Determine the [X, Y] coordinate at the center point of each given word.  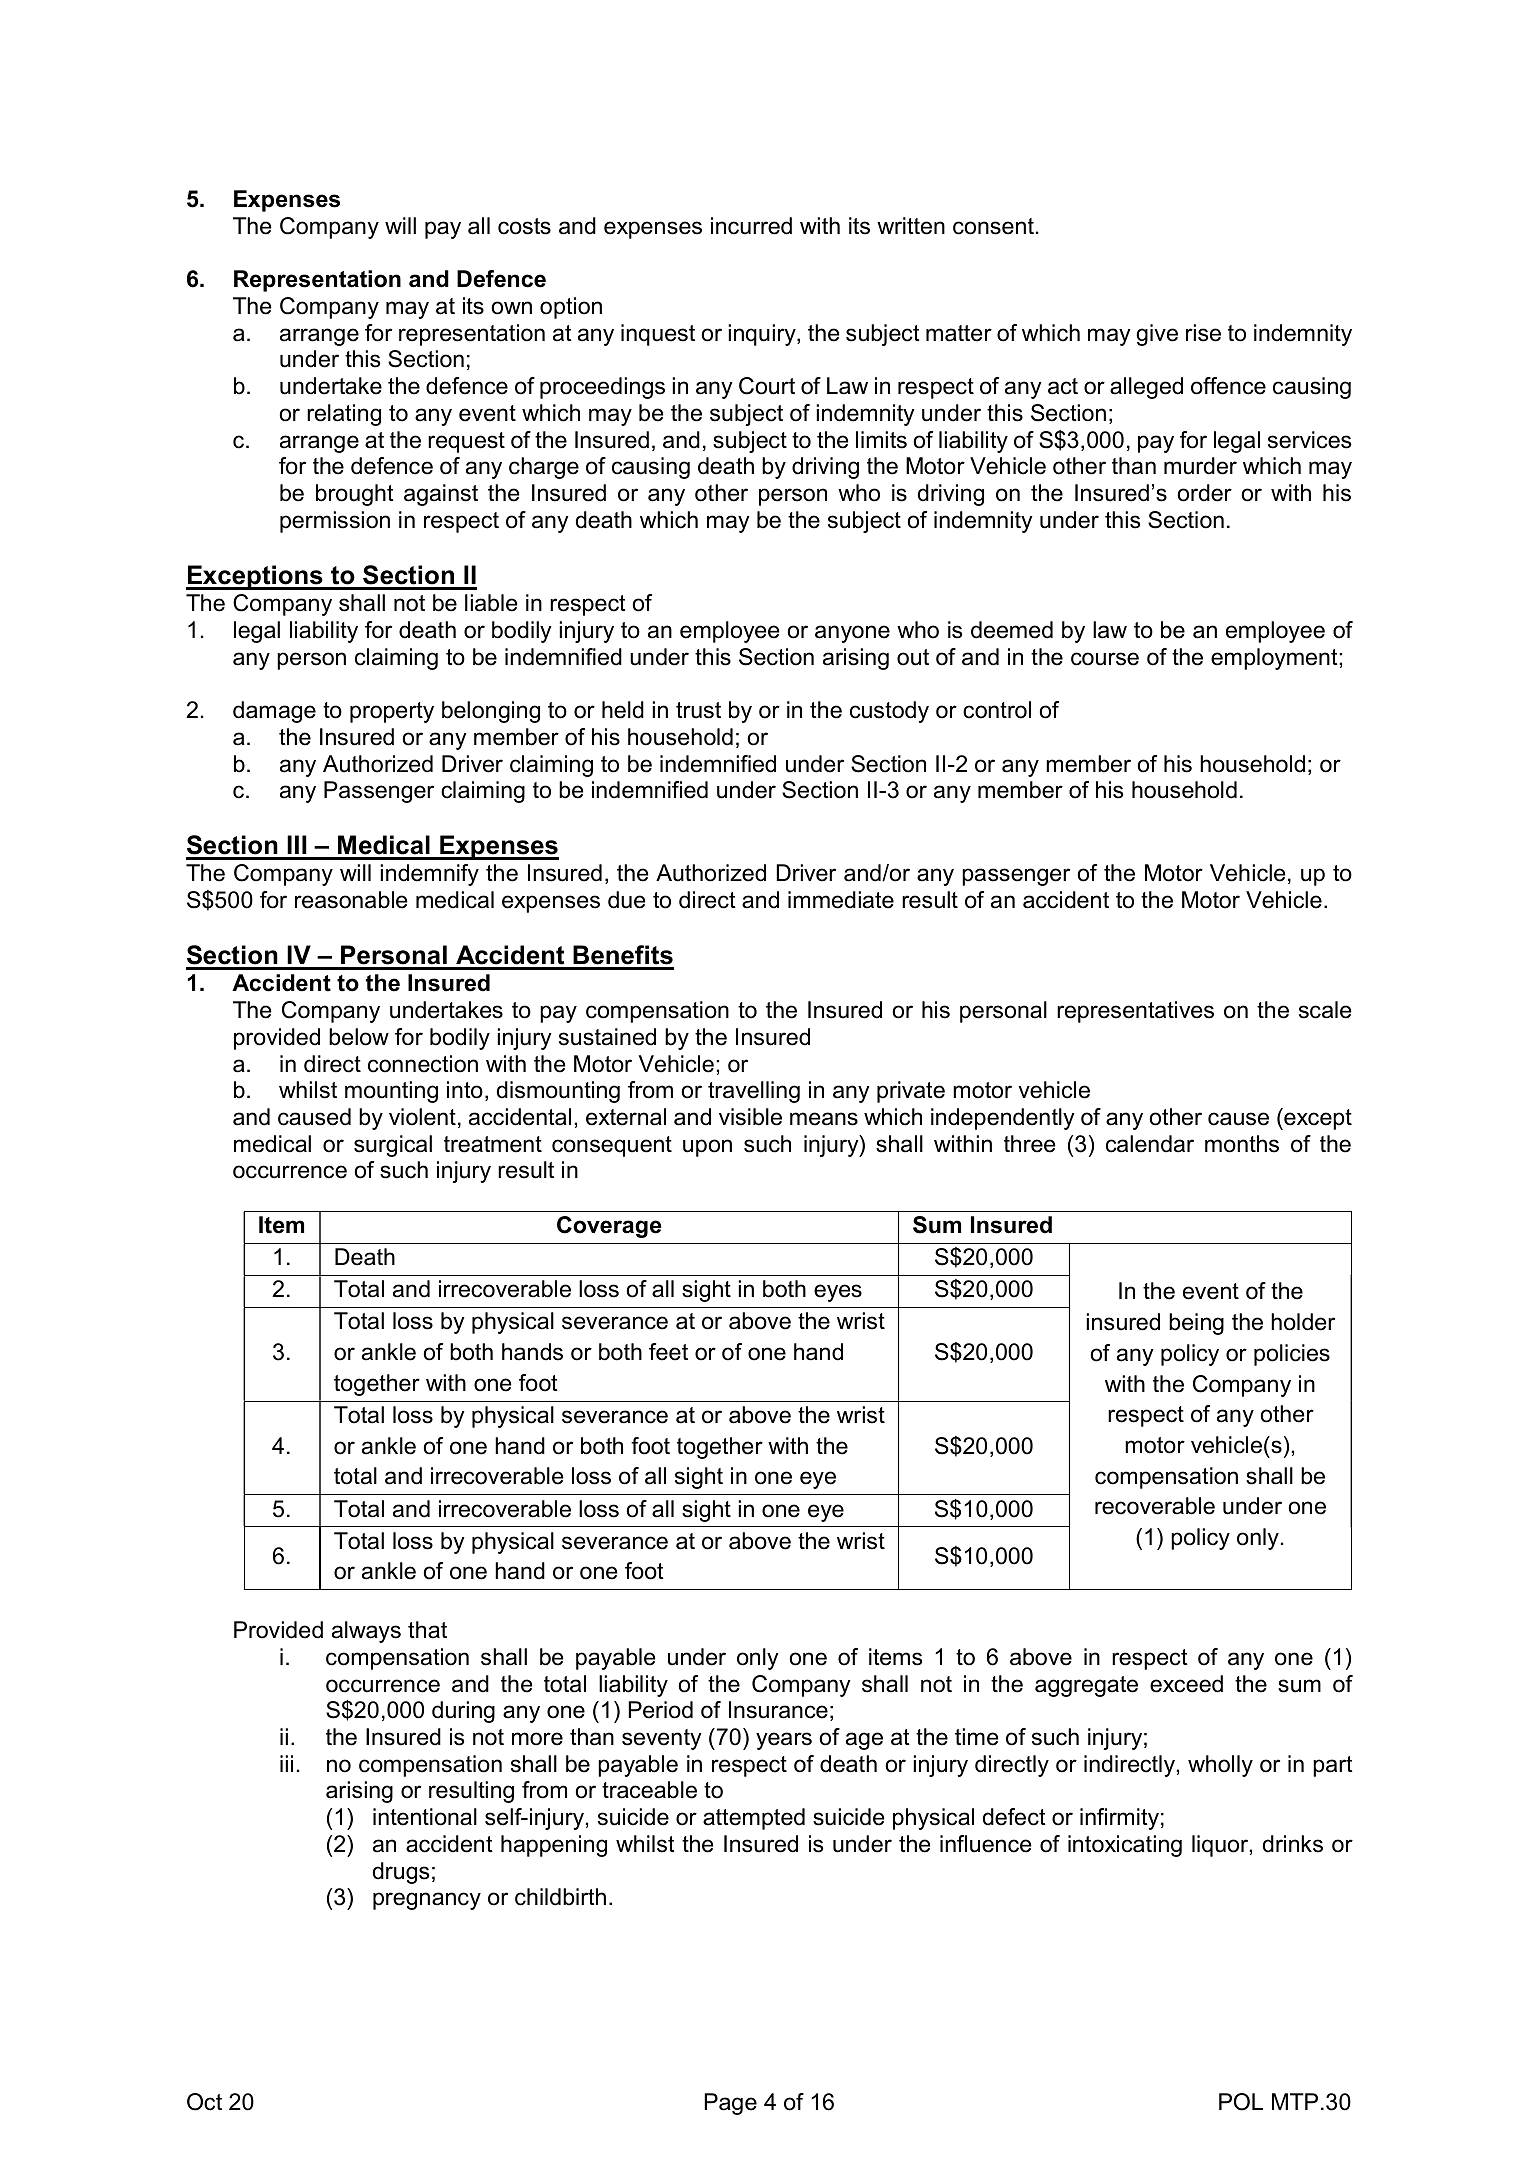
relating [344, 415]
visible [750, 1117]
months [1242, 1144]
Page [730, 2104]
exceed [1186, 1684]
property [392, 712]
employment [1274, 659]
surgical [393, 1146]
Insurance [778, 1710]
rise [1203, 333]
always [366, 1632]
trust [698, 710]
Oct [204, 2102]
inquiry [763, 335]
